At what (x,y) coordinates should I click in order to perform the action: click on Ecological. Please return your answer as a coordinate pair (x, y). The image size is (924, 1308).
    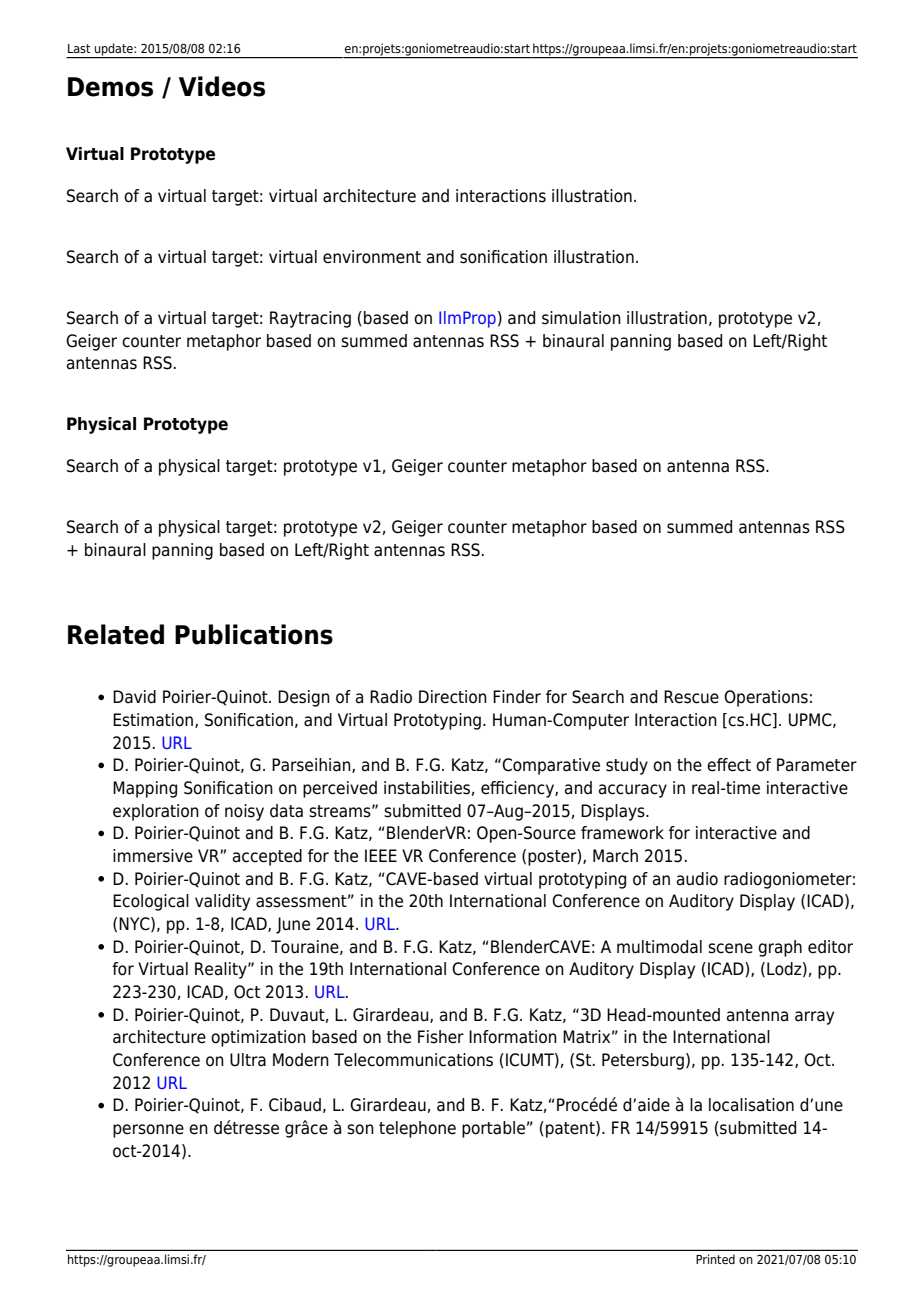
    Looking at the image, I should click on (151, 902).
